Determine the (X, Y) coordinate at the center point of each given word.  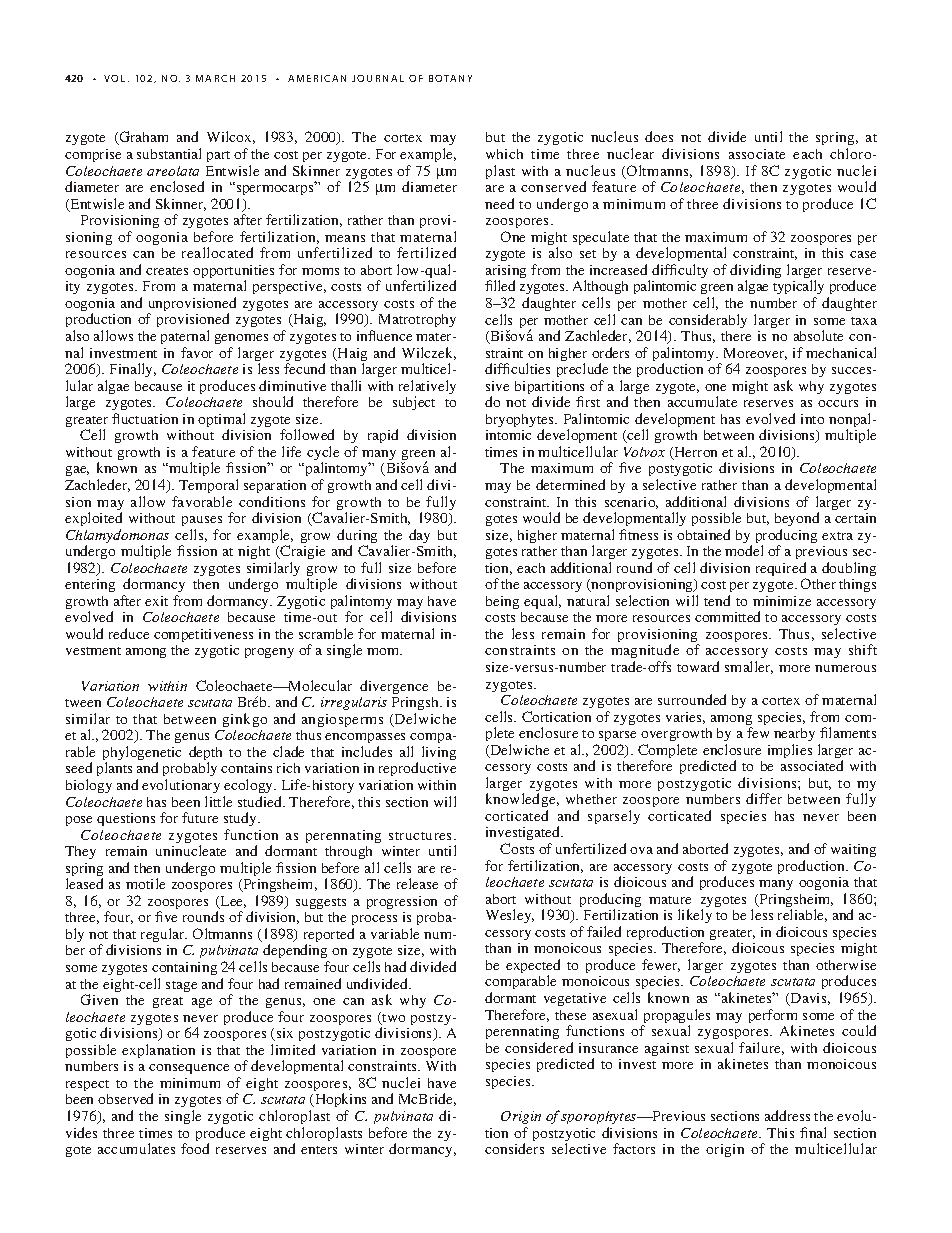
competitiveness (203, 635)
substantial (169, 153)
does (659, 136)
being (502, 602)
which (504, 154)
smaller (749, 667)
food (195, 1148)
